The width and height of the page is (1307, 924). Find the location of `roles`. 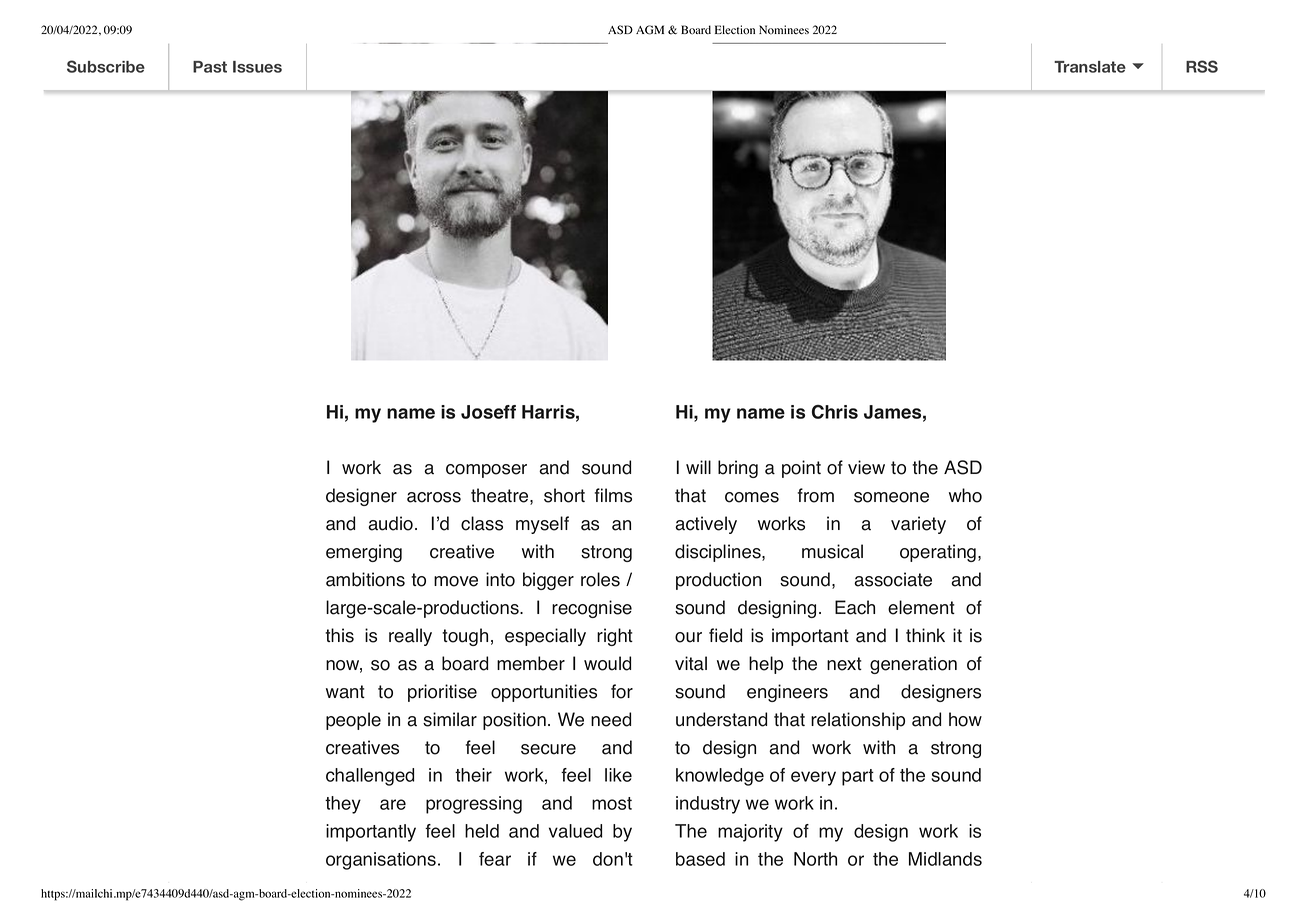

roles is located at coordinates (600, 579).
